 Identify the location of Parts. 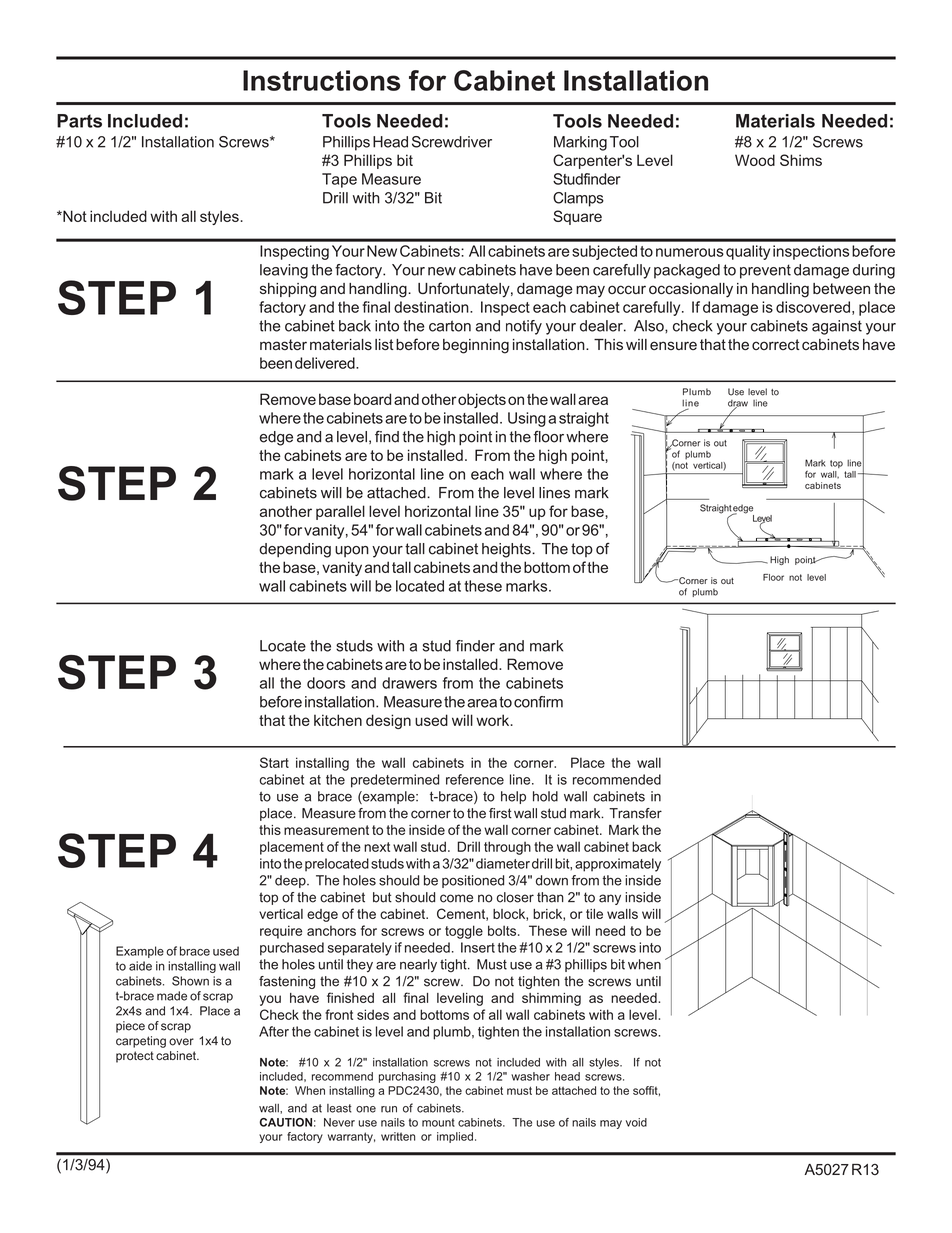
(79, 121).
